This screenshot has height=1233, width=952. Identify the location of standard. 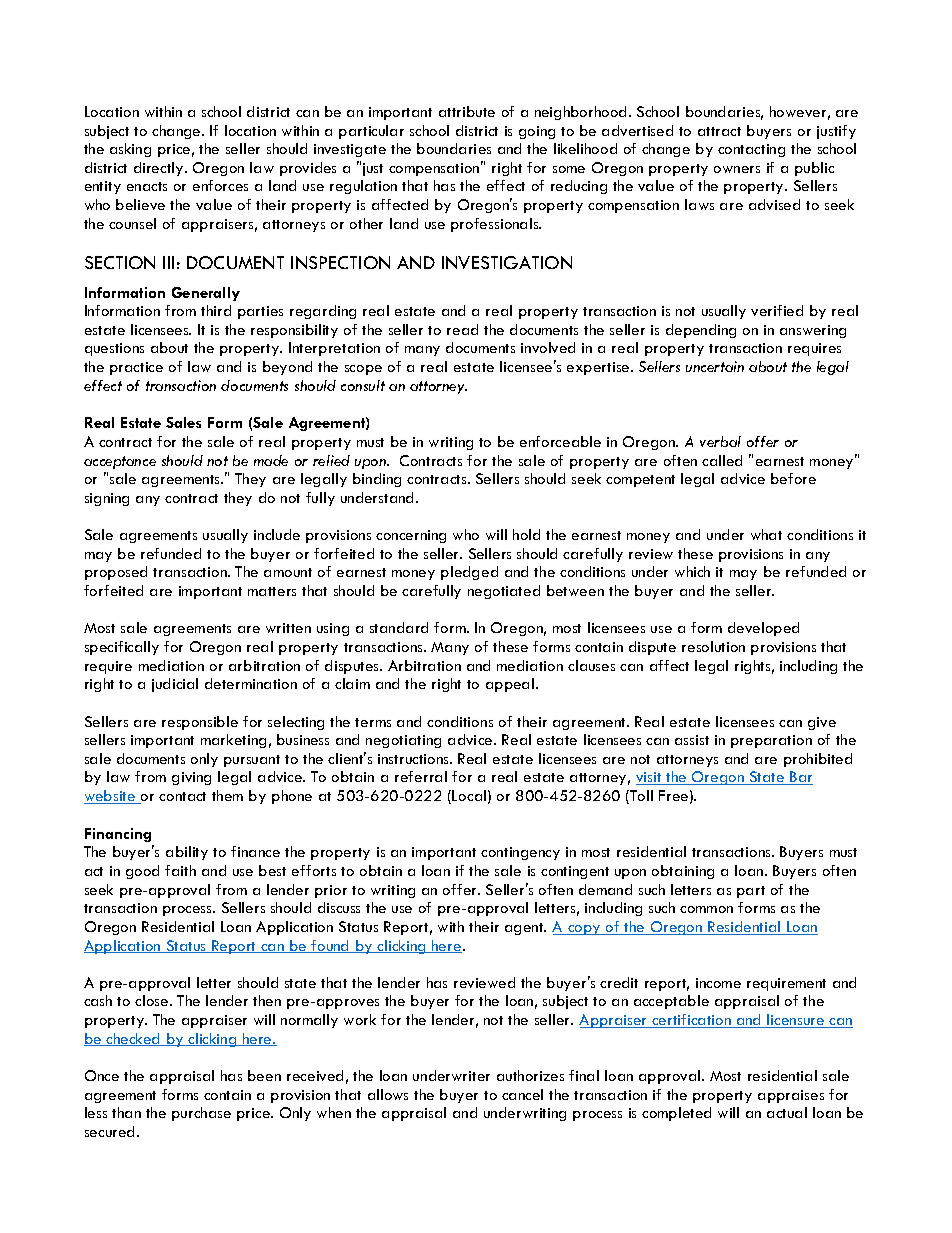
(399, 627).
